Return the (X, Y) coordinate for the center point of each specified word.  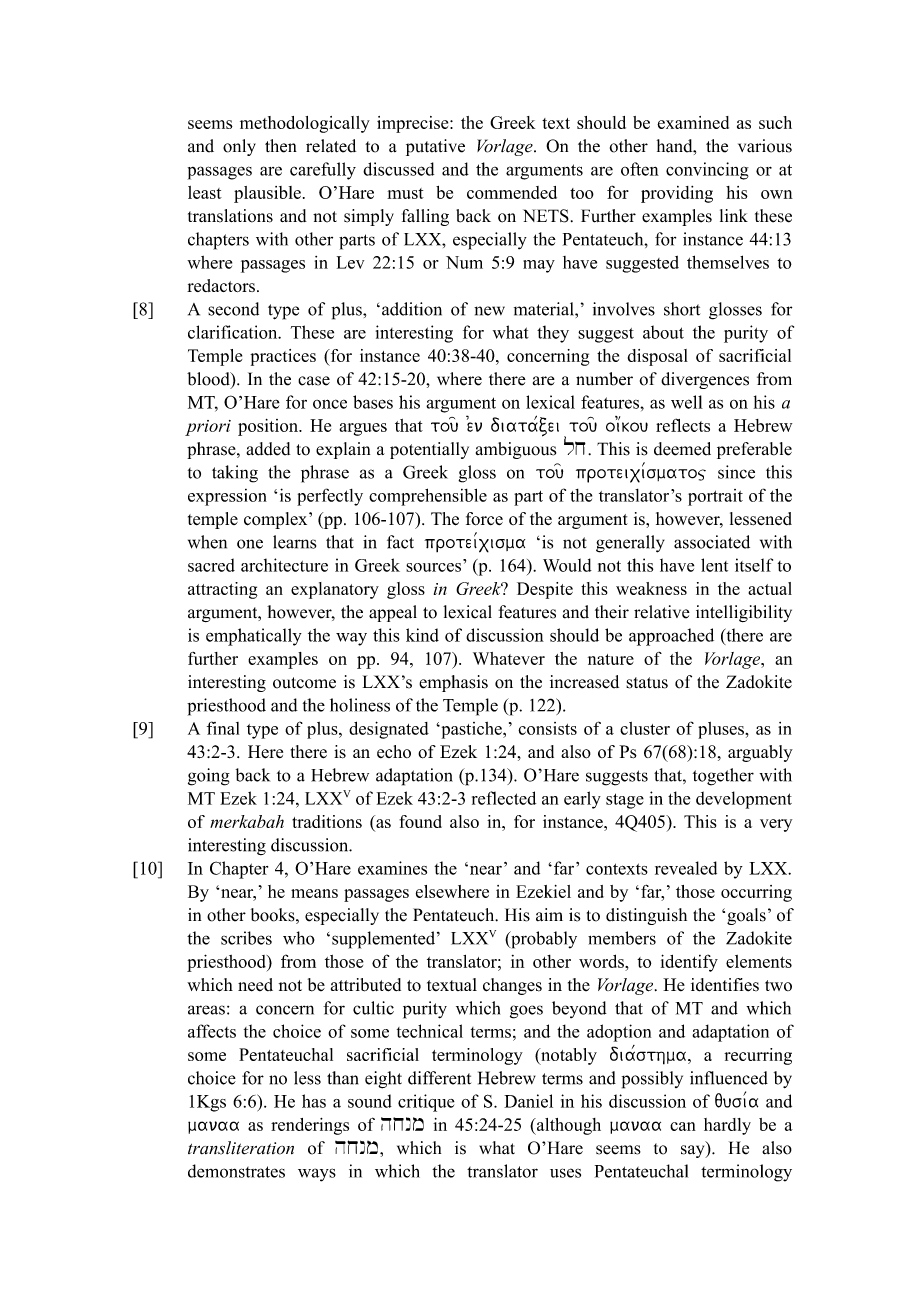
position (269, 427)
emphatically (254, 637)
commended (512, 192)
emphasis (453, 683)
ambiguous (516, 450)
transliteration (241, 1148)
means (314, 893)
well (687, 402)
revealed (686, 868)
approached (671, 637)
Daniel (528, 1101)
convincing (707, 171)
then (281, 146)
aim (549, 914)
